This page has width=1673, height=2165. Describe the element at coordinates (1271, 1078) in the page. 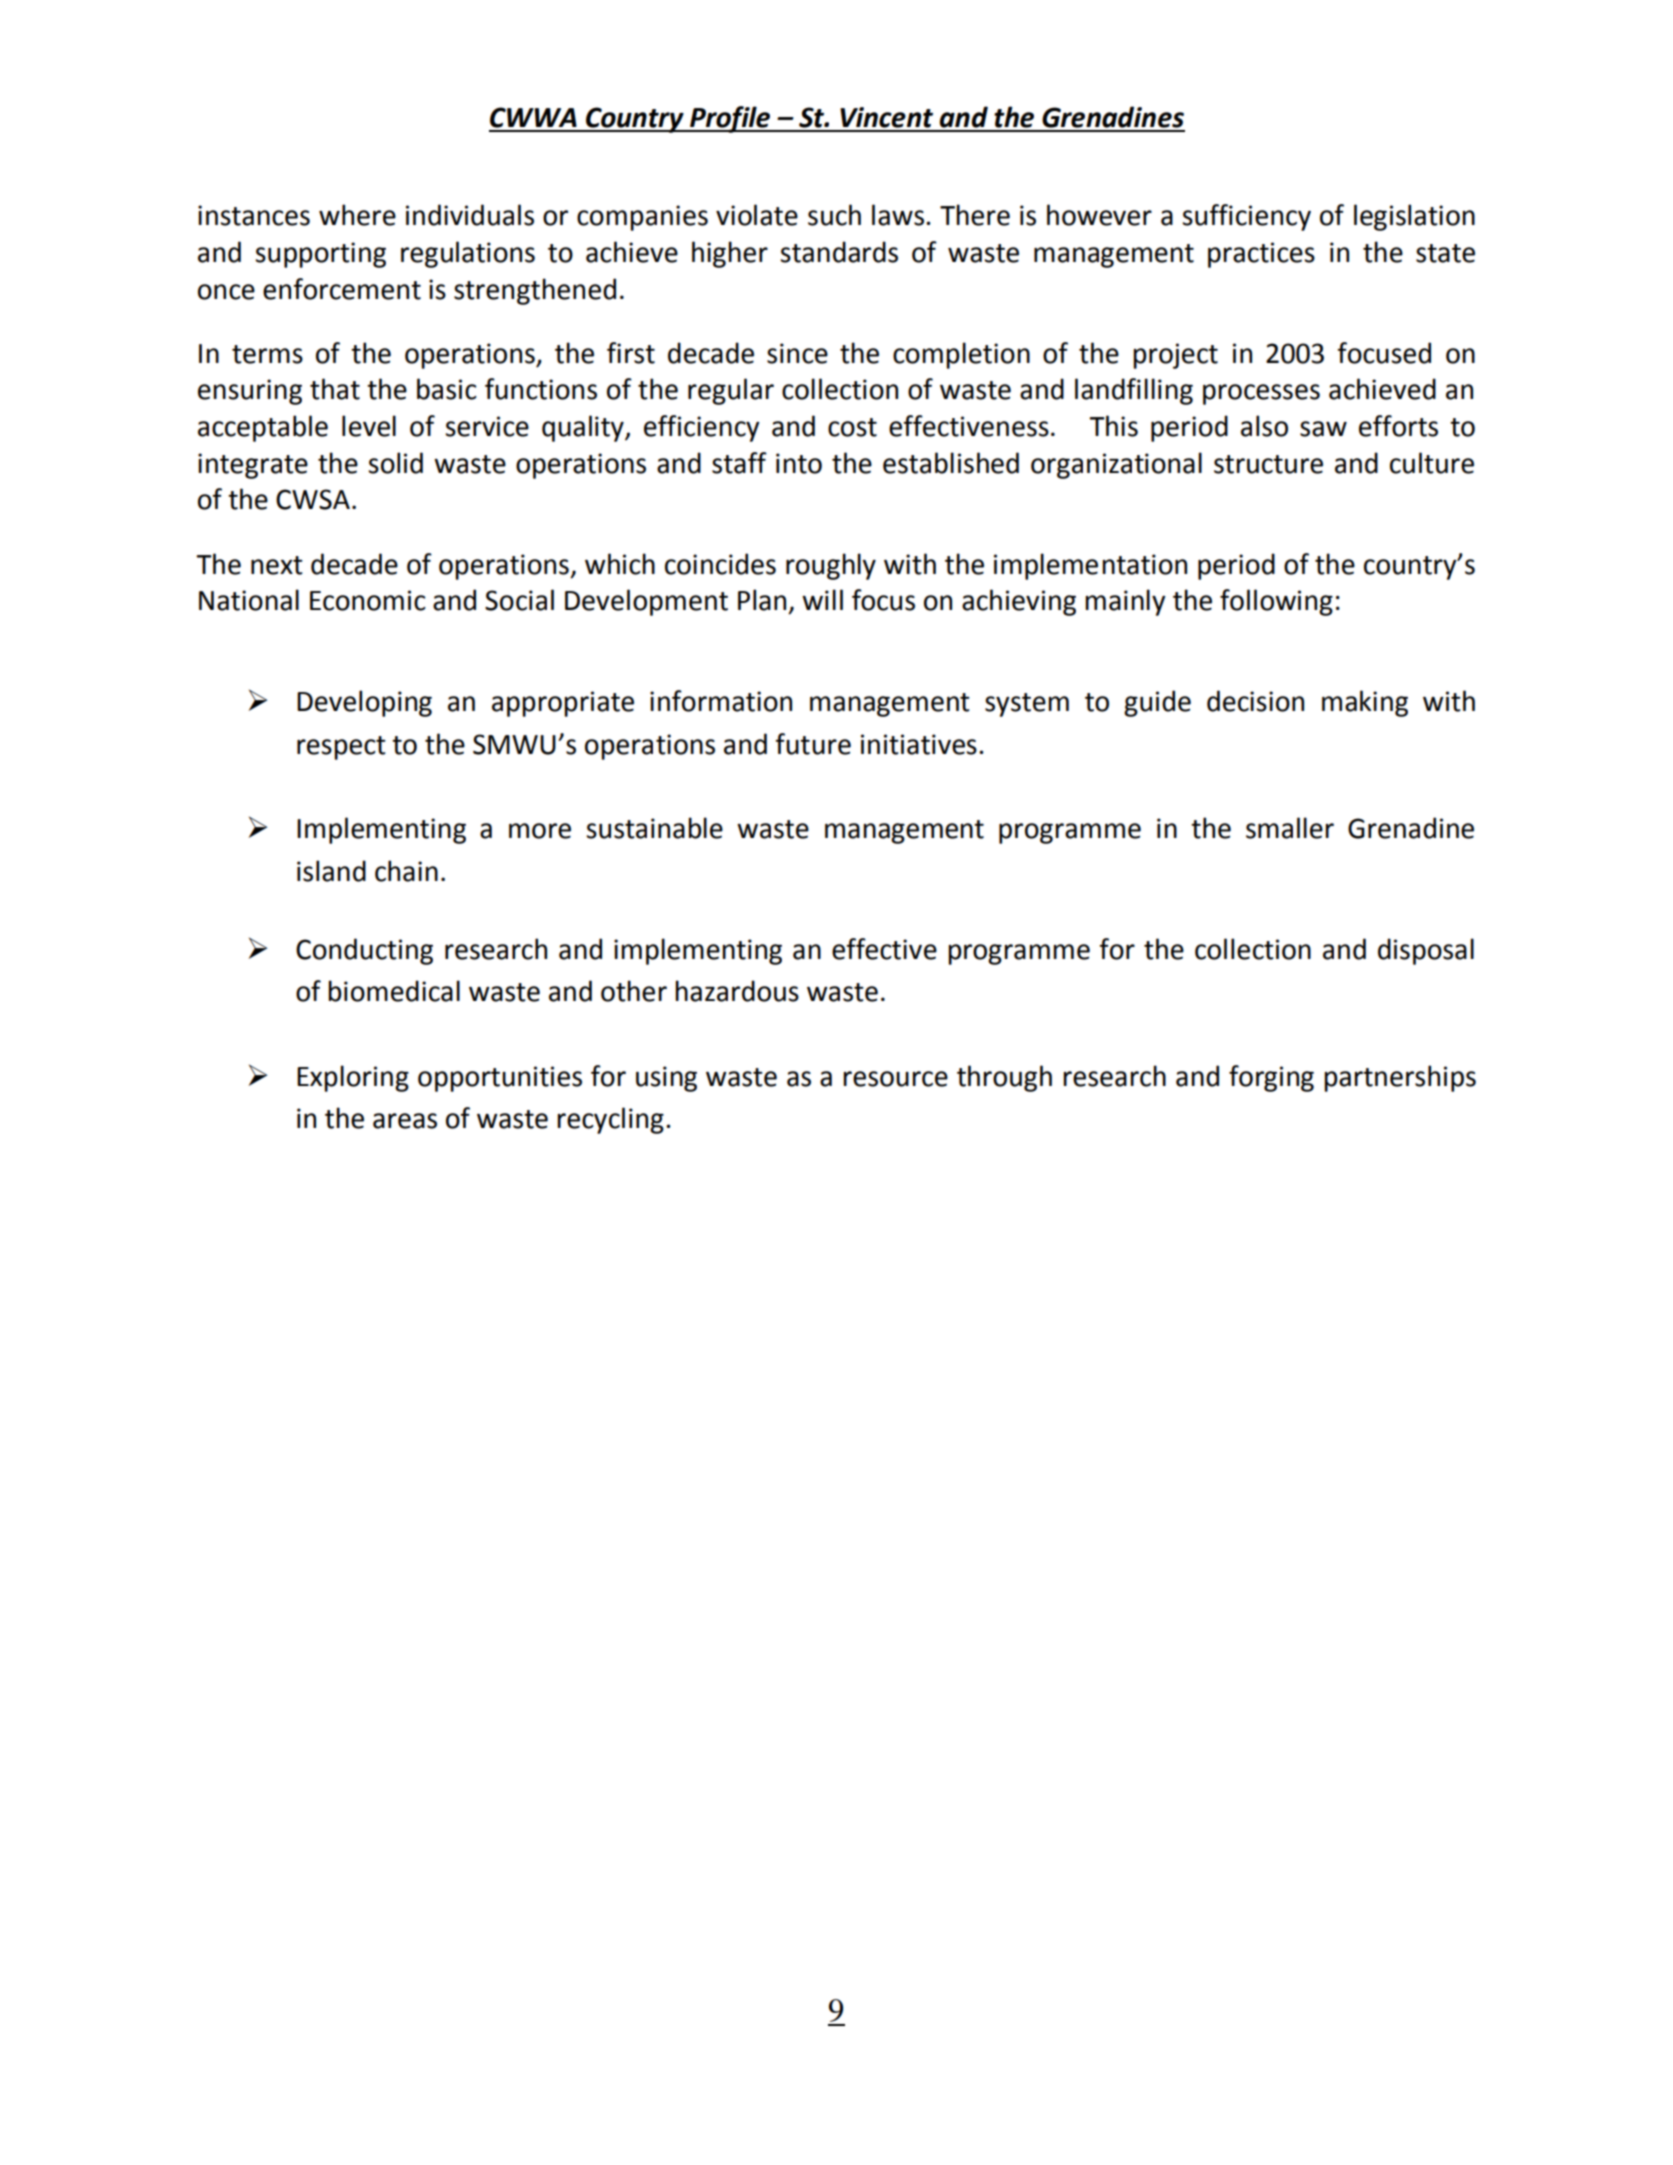

I see `forging` at that location.
